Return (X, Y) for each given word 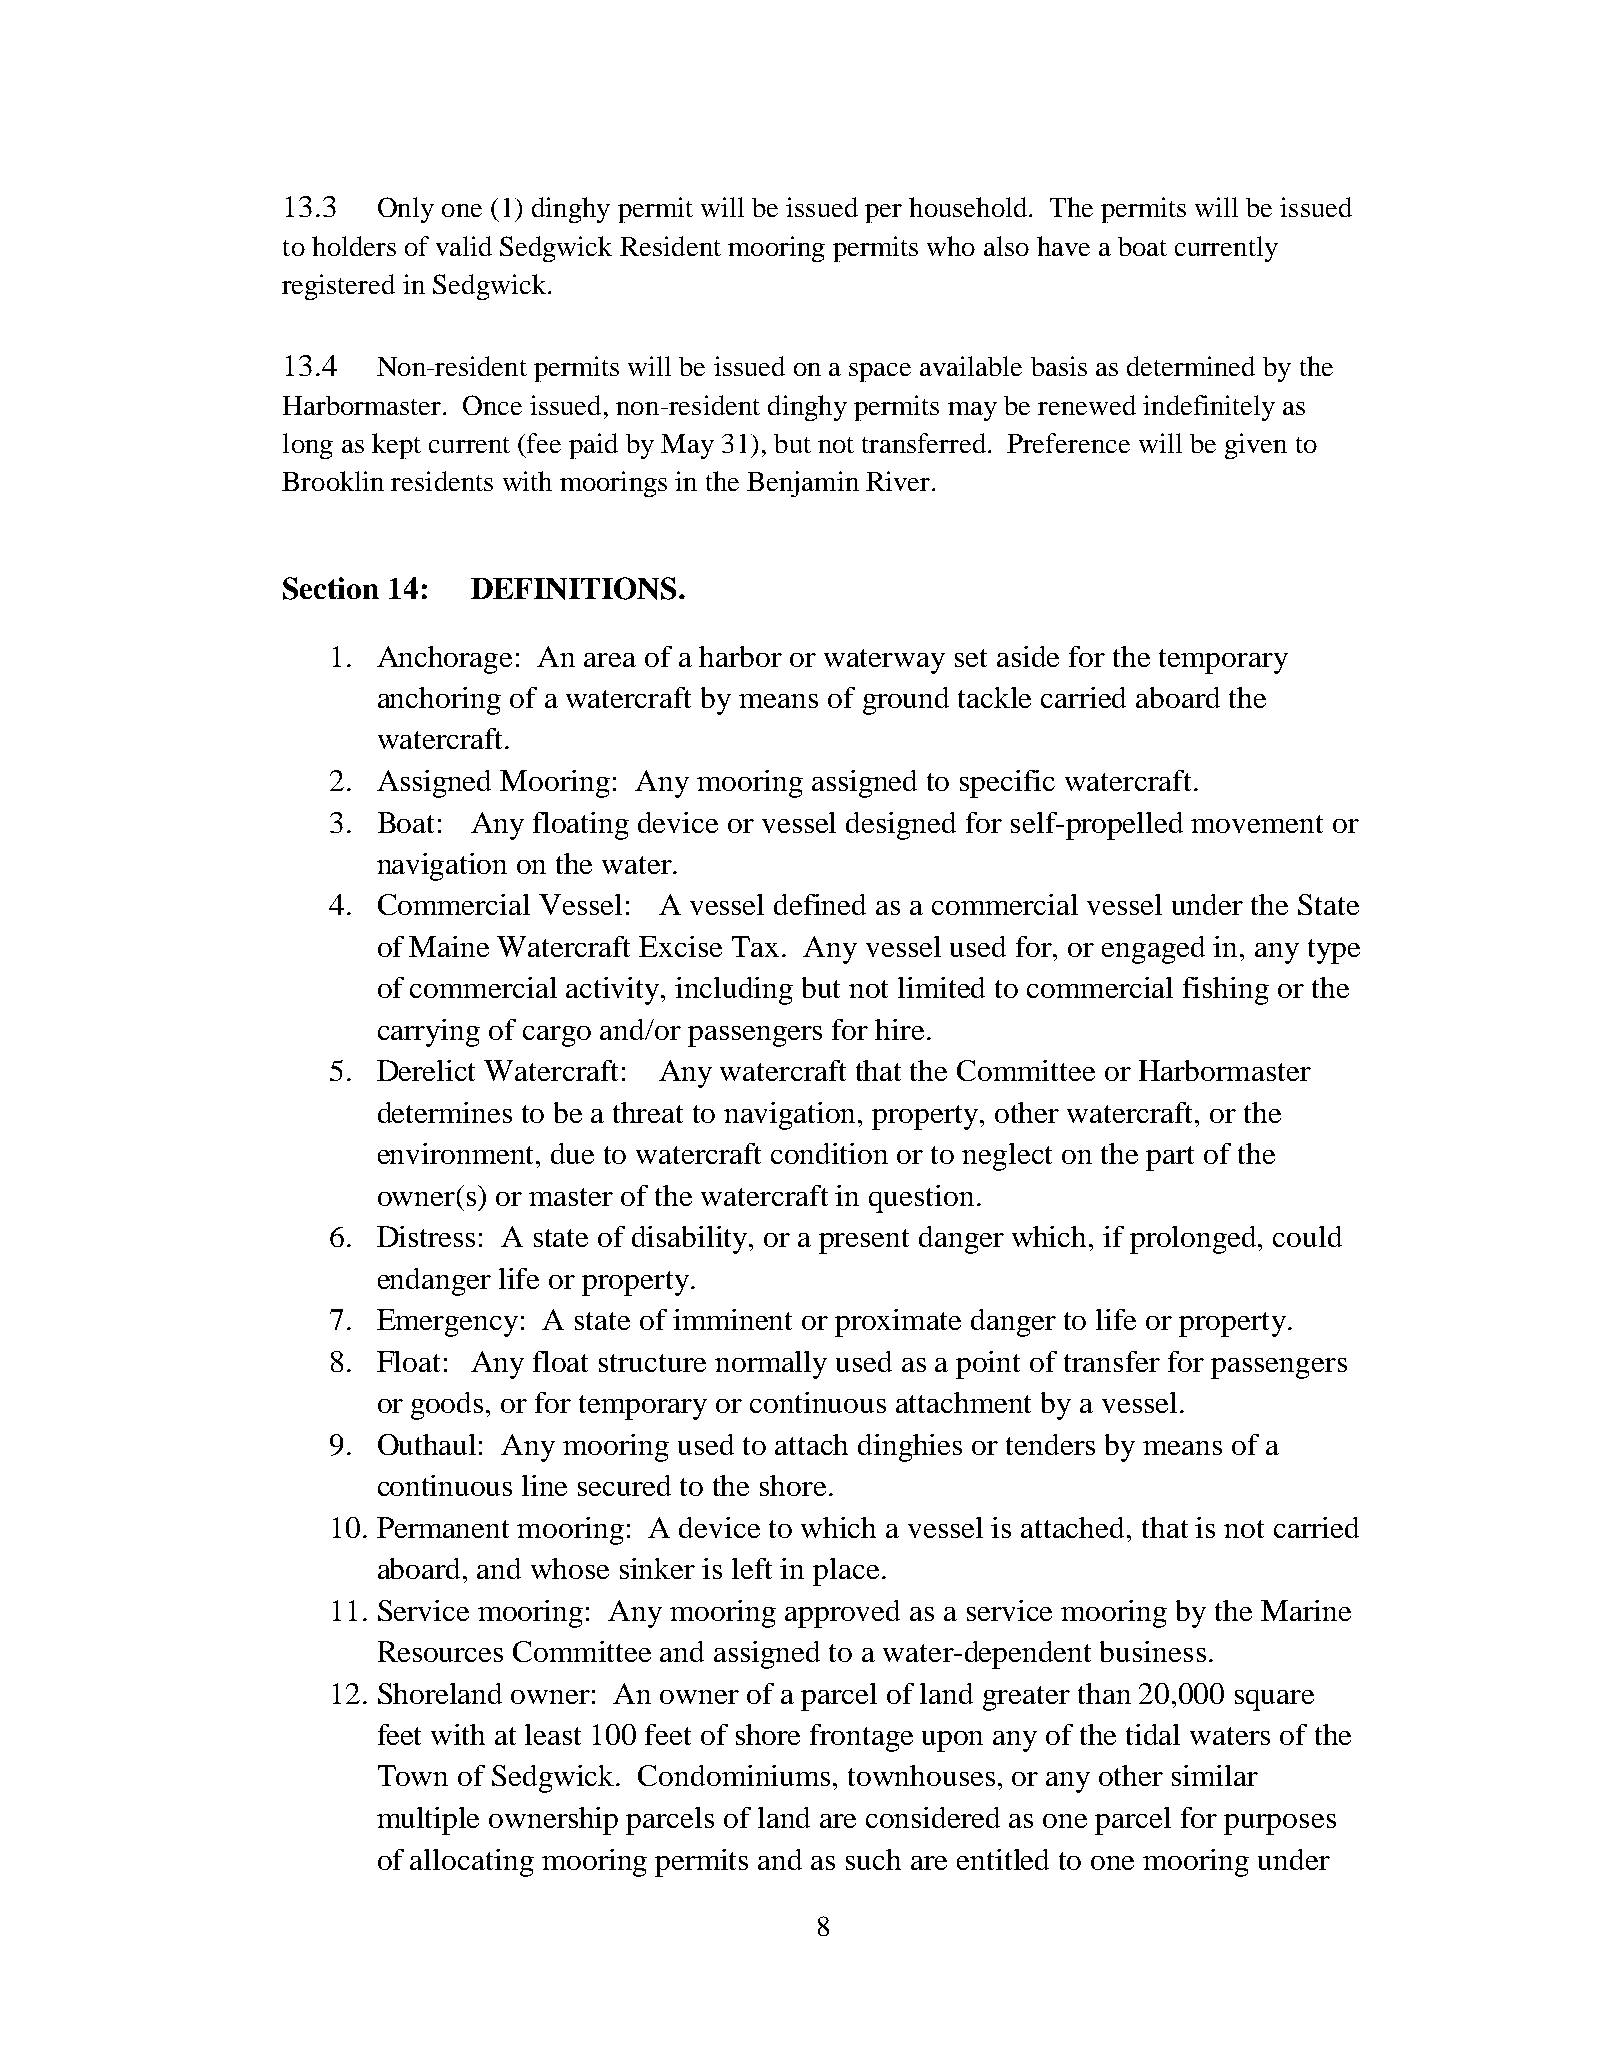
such (873, 1859)
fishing (1226, 991)
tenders (1050, 1444)
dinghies (910, 1448)
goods (447, 1406)
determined (1191, 366)
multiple (428, 1821)
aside (1028, 656)
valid (464, 246)
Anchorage (444, 660)
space (880, 372)
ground (906, 701)
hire (899, 1029)
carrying (429, 1033)
